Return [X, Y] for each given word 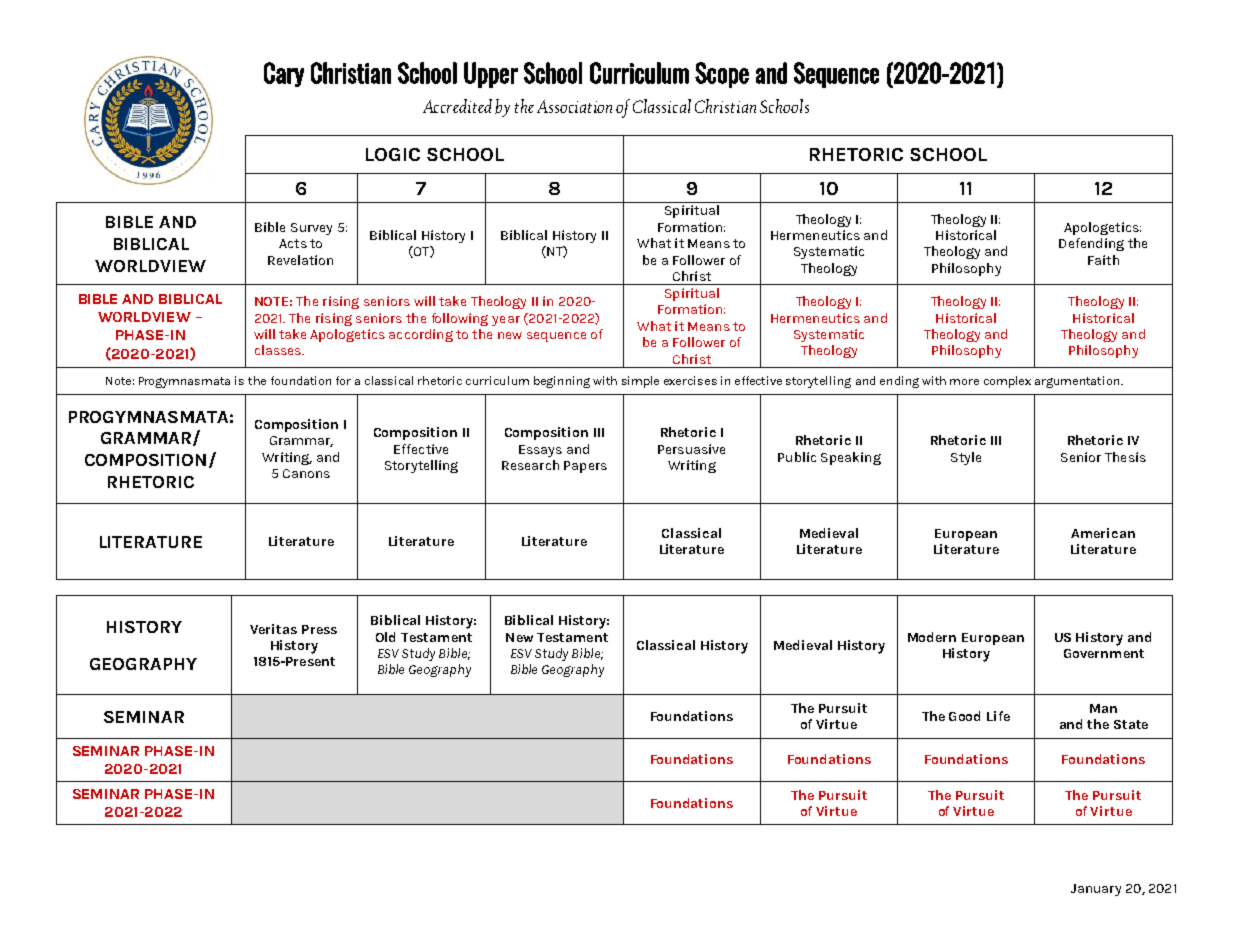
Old [385, 637]
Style [966, 458]
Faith [1103, 260]
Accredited [457, 106]
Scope [722, 75]
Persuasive [691, 449]
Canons [306, 473]
